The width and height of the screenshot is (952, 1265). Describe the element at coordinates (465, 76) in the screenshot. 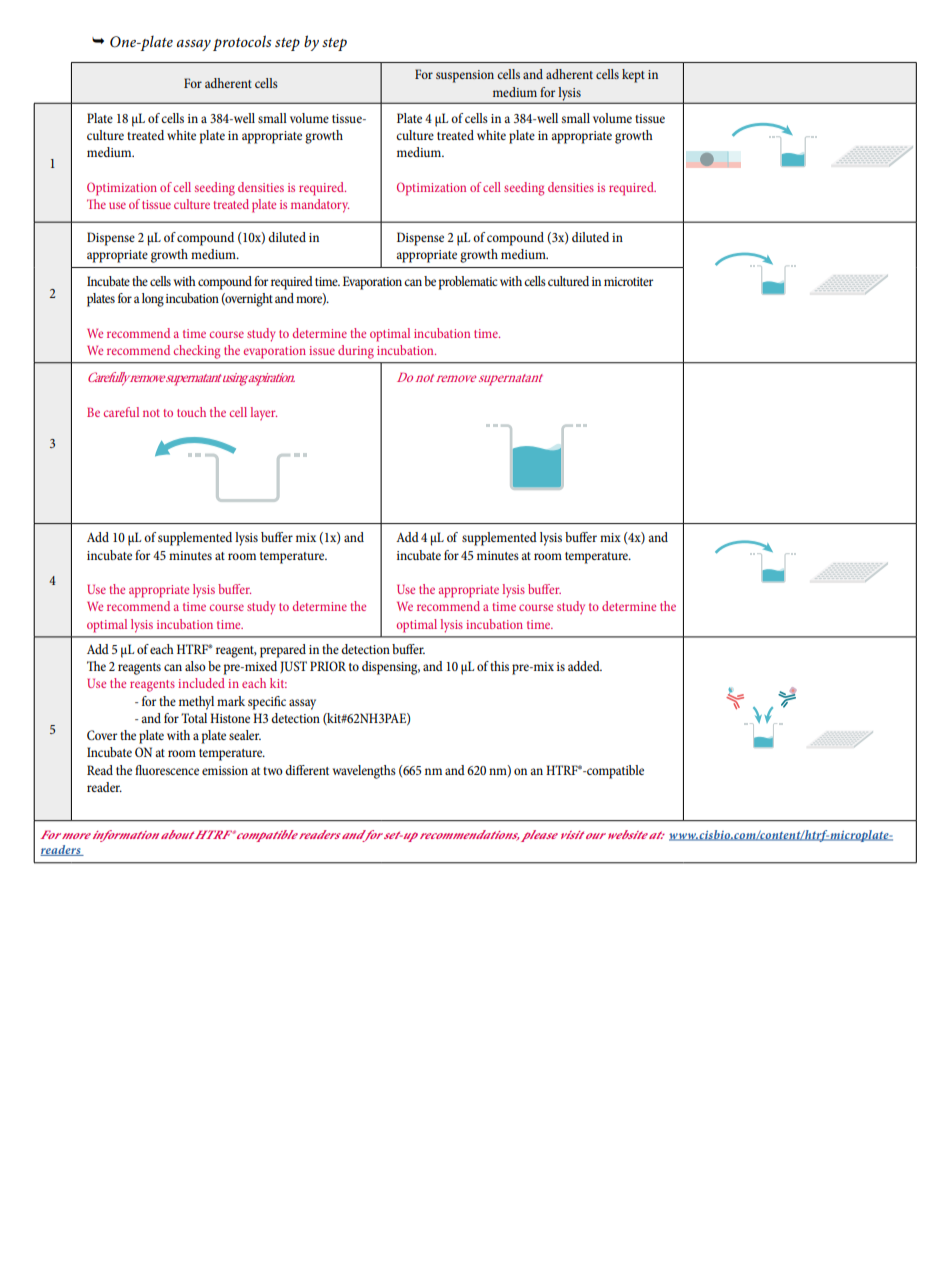

I see `suspension` at that location.
